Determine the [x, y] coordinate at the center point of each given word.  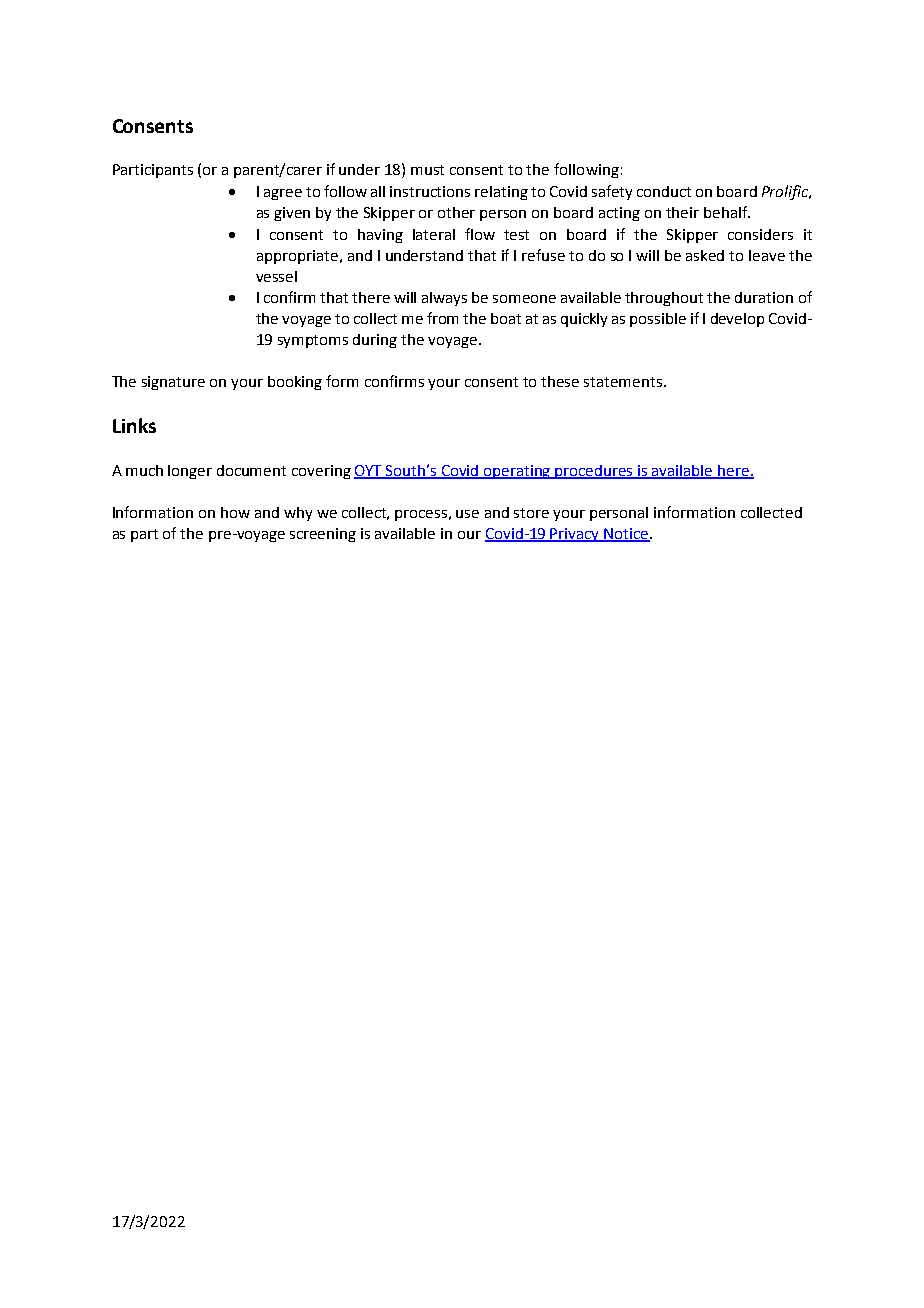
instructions [430, 191]
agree [283, 194]
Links [134, 425]
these [560, 381]
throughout [664, 299]
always [444, 299]
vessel [276, 276]
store [531, 513]
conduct [664, 191]
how [235, 512]
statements [624, 382]
